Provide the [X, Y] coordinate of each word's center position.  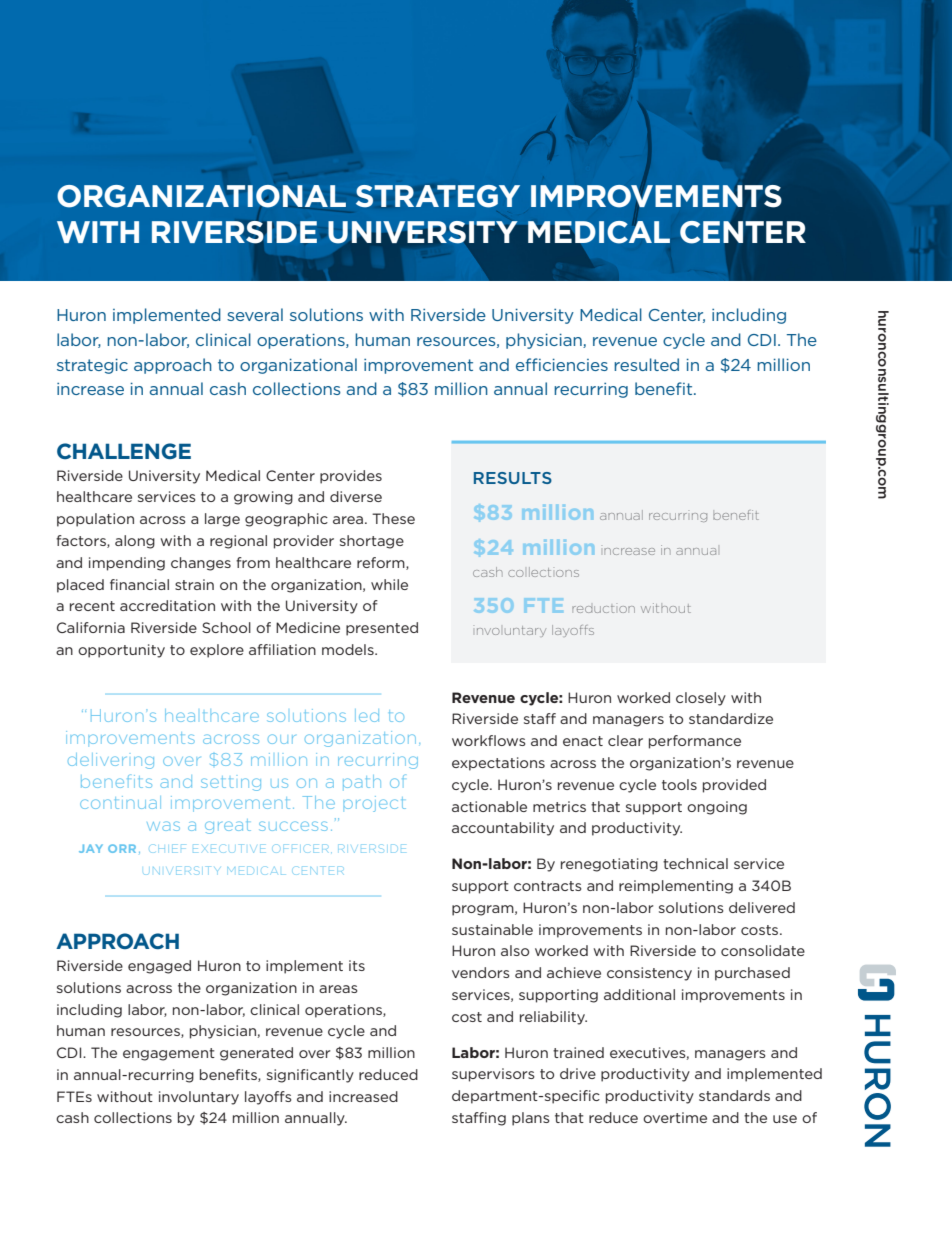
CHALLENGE [124, 451]
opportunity [121, 651]
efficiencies [562, 364]
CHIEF [166, 848]
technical [695, 863]
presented [382, 629]
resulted [646, 364]
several [255, 314]
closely [701, 699]
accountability [503, 829]
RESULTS [513, 478]
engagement [169, 1054]
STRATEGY [438, 196]
